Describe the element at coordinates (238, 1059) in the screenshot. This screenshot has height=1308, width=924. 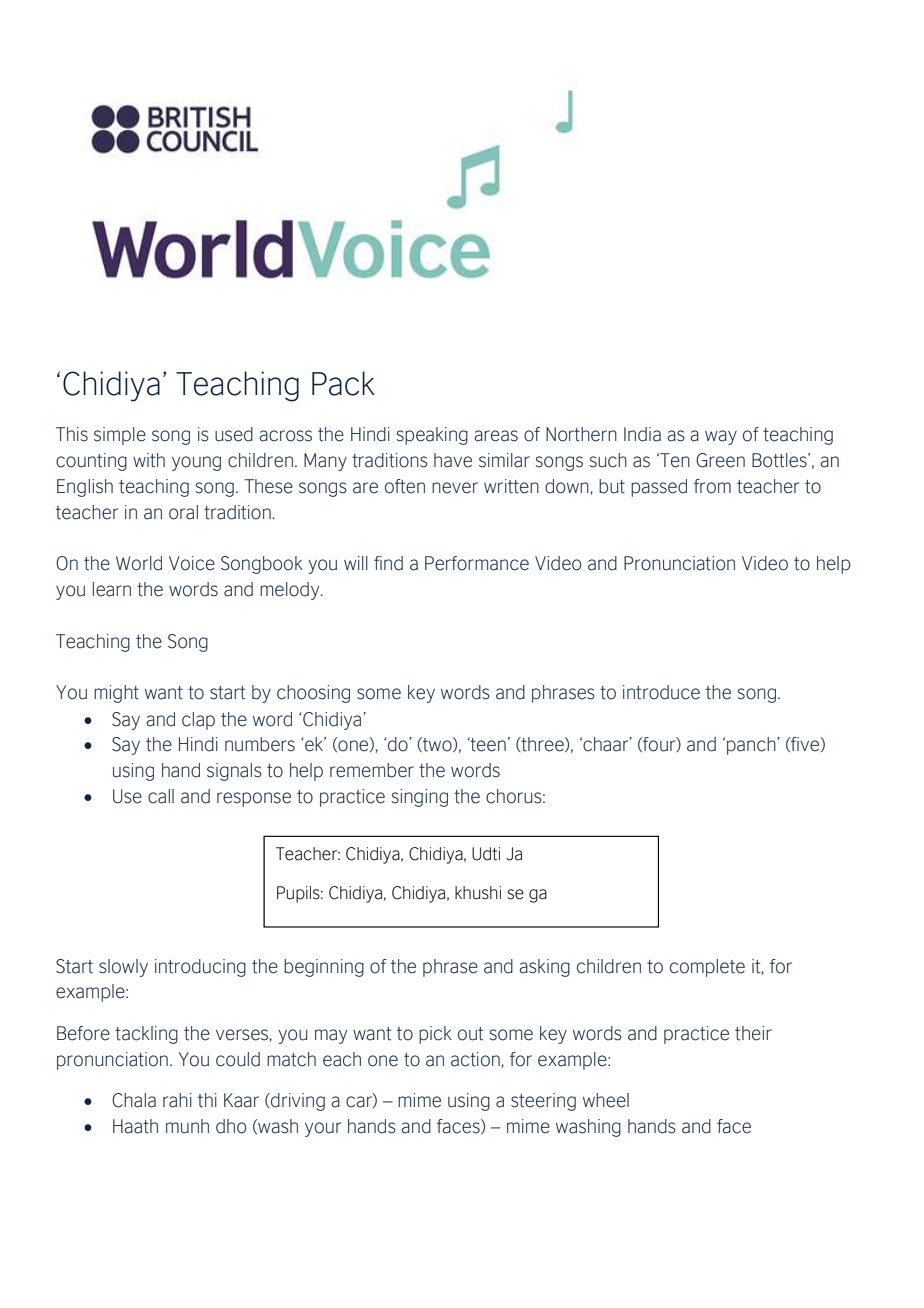
I see `could` at that location.
